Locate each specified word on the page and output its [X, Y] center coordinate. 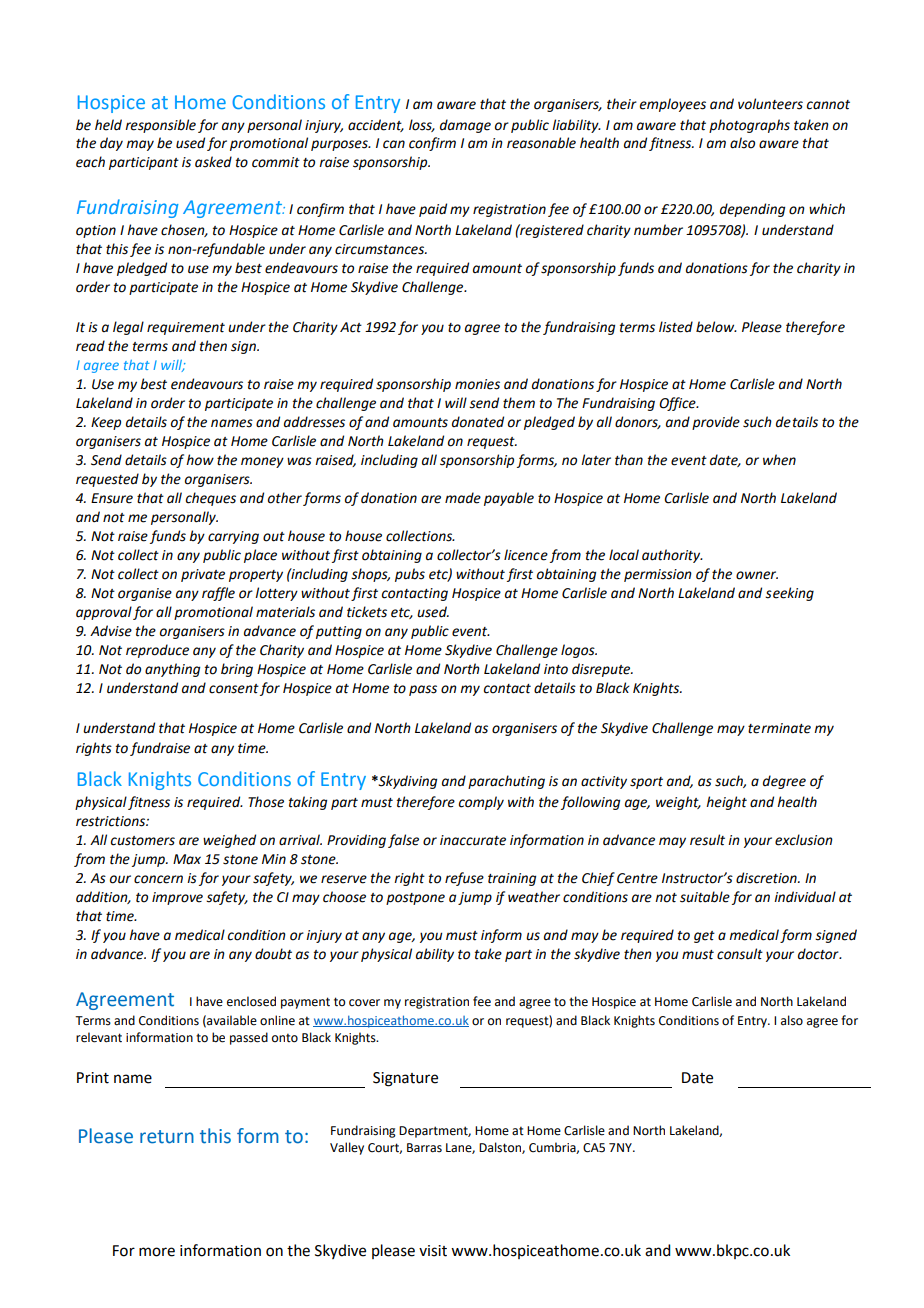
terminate [779, 728]
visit [433, 1251]
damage [465, 126]
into [556, 669]
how [200, 460]
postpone [415, 899]
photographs [749, 126]
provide [716, 423]
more [157, 1252]
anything [172, 670]
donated [478, 422]
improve [177, 898]
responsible [160, 126]
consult [740, 954]
